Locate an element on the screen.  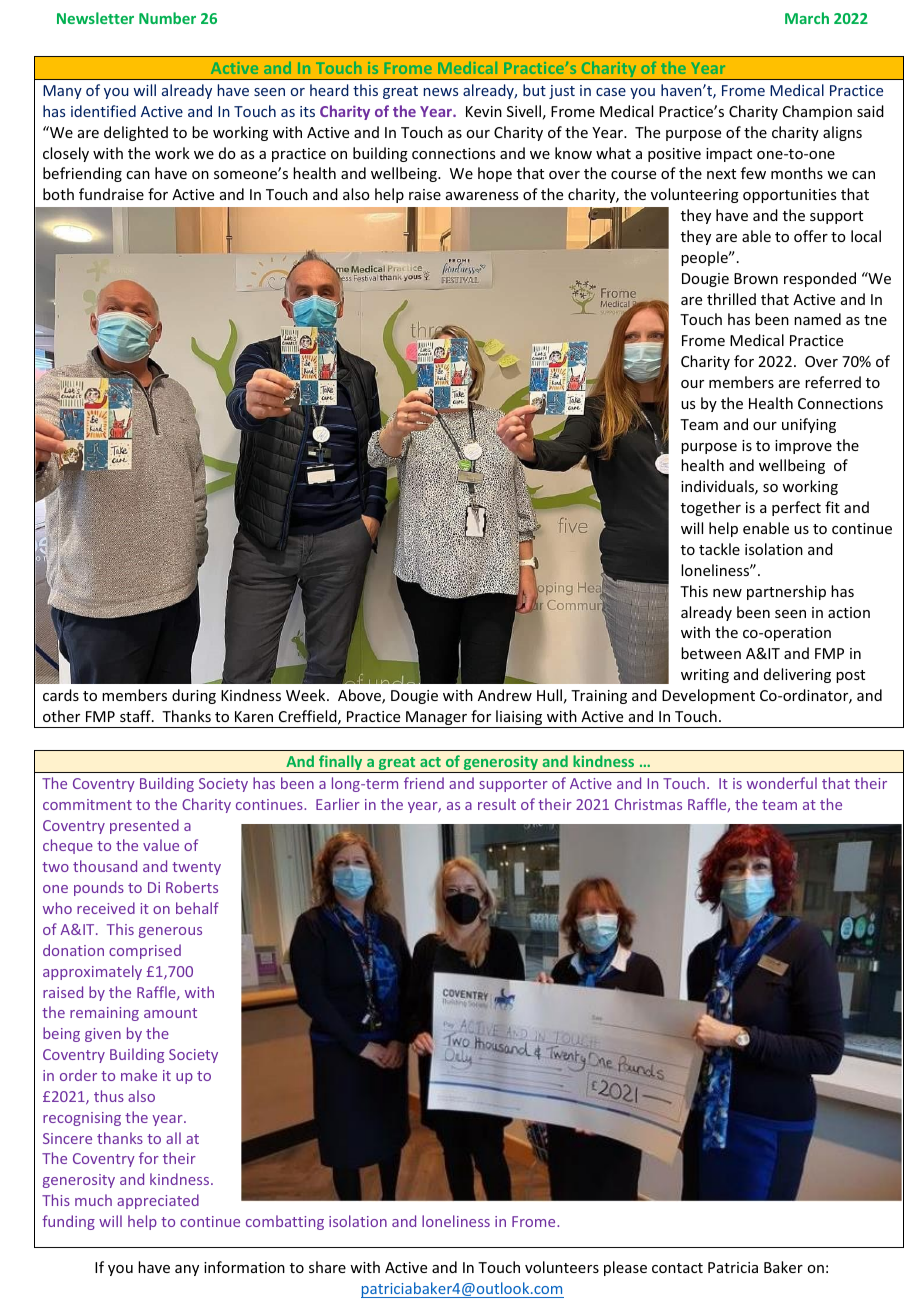
together is located at coordinates (711, 508).
